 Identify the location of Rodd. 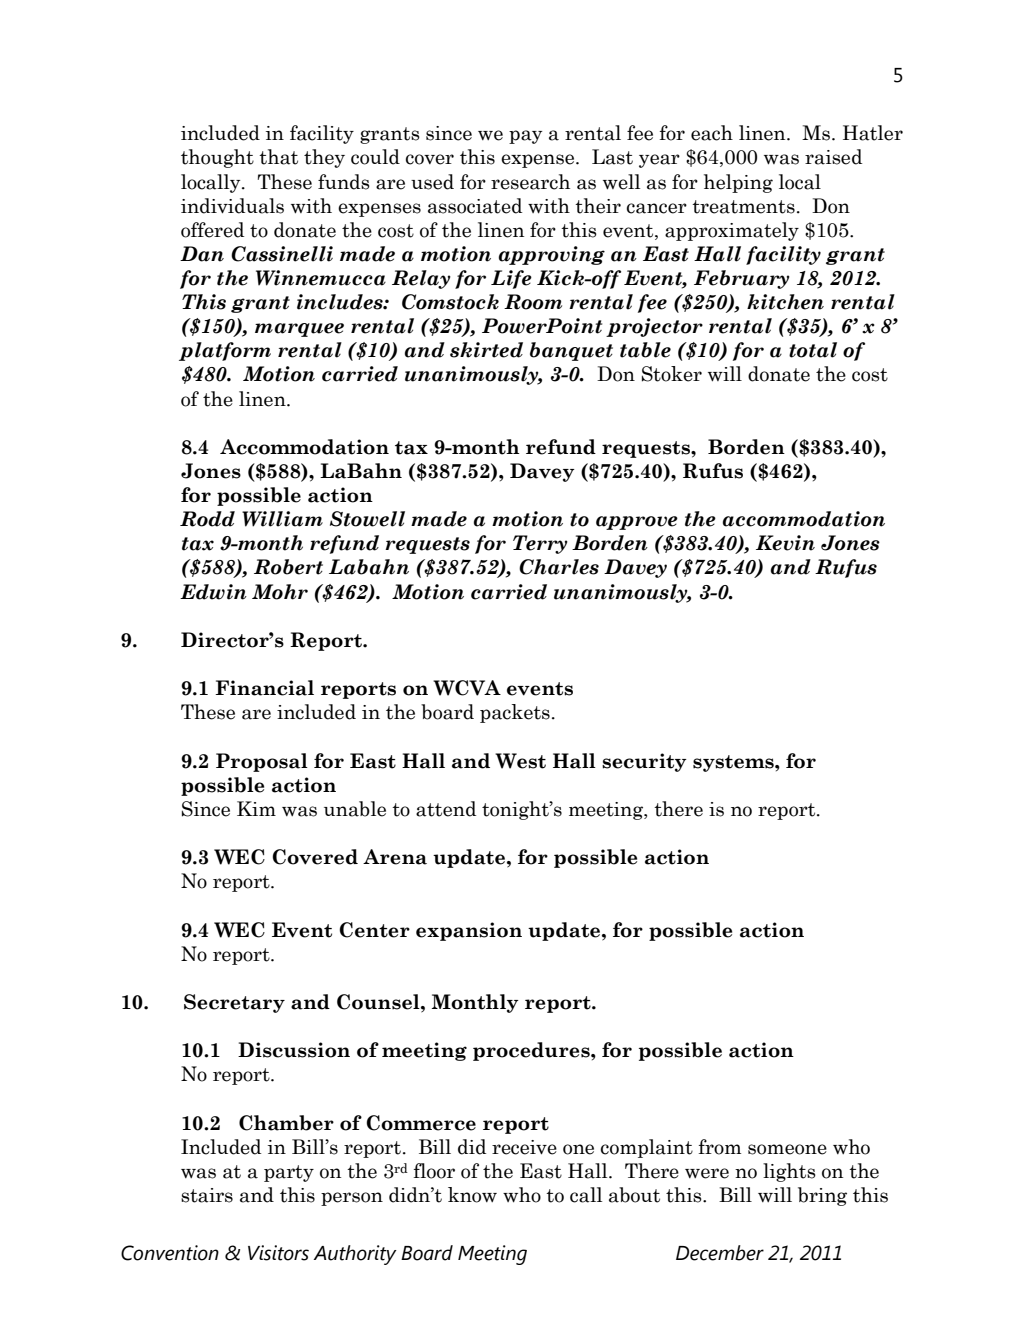
(207, 519).
